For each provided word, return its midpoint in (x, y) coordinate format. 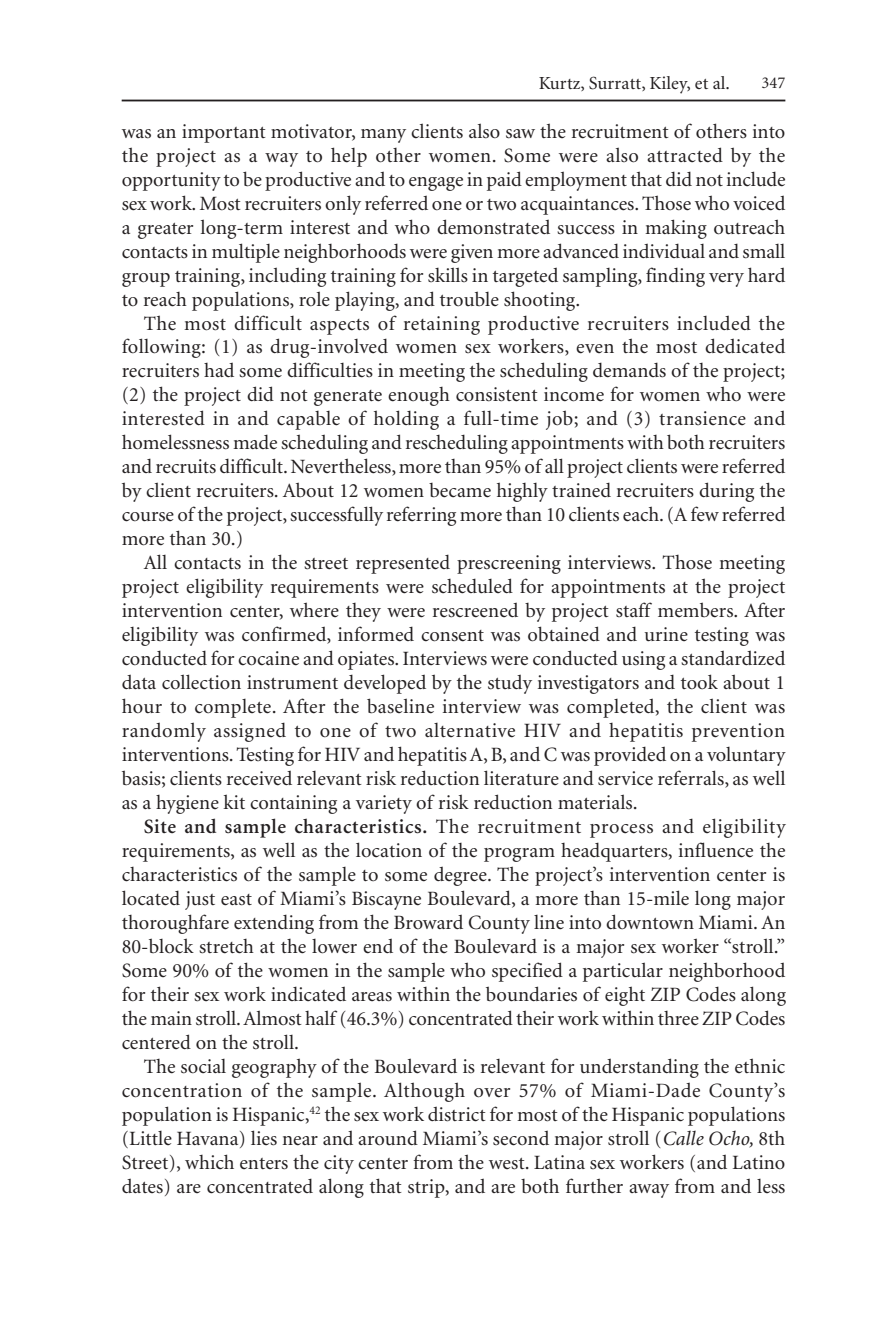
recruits (186, 466)
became (460, 490)
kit (234, 801)
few (705, 513)
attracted (685, 155)
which (209, 1162)
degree (461, 876)
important (224, 133)
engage (436, 184)
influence (716, 850)
